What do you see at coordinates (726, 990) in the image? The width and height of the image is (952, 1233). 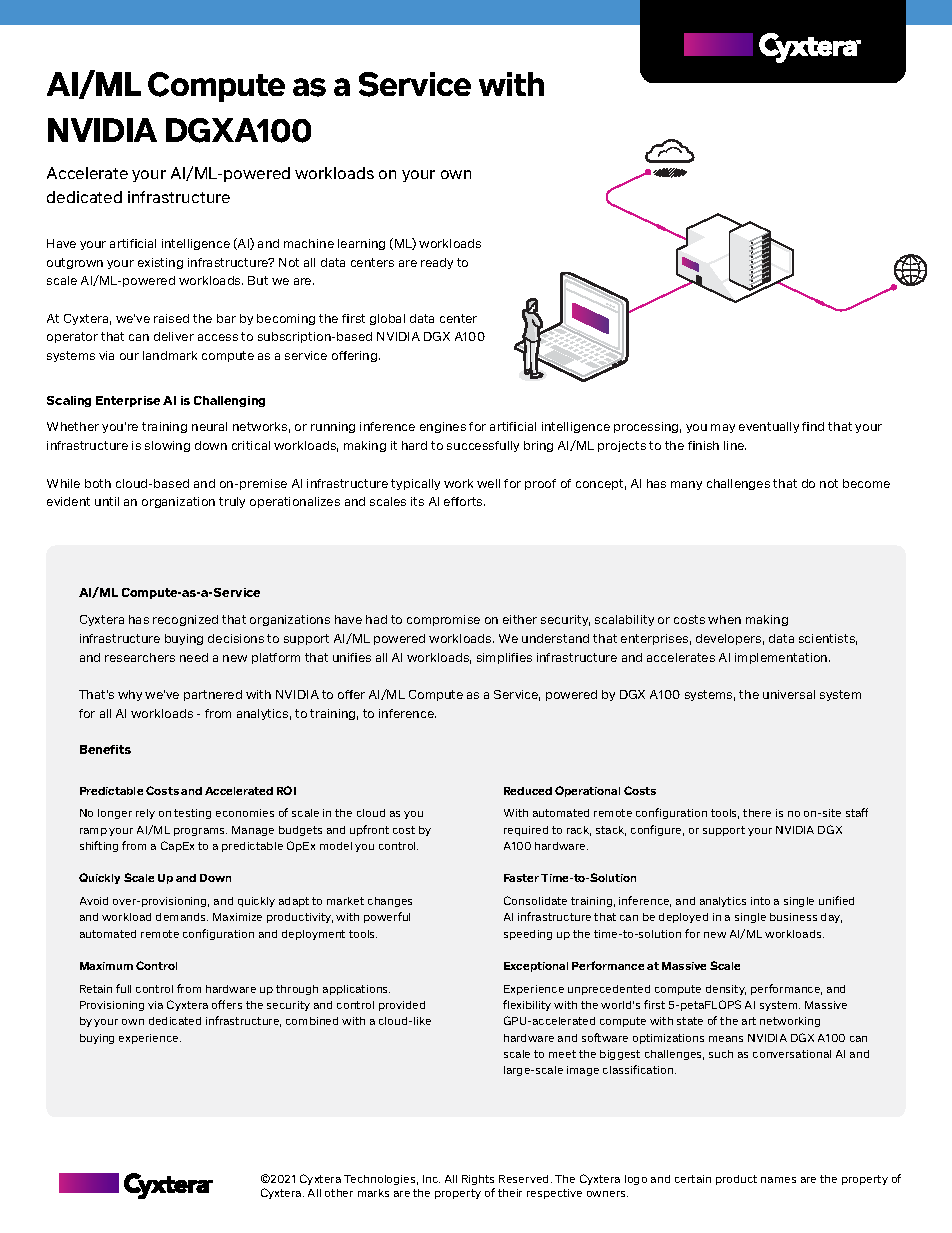 I see `density` at bounding box center [726, 990].
